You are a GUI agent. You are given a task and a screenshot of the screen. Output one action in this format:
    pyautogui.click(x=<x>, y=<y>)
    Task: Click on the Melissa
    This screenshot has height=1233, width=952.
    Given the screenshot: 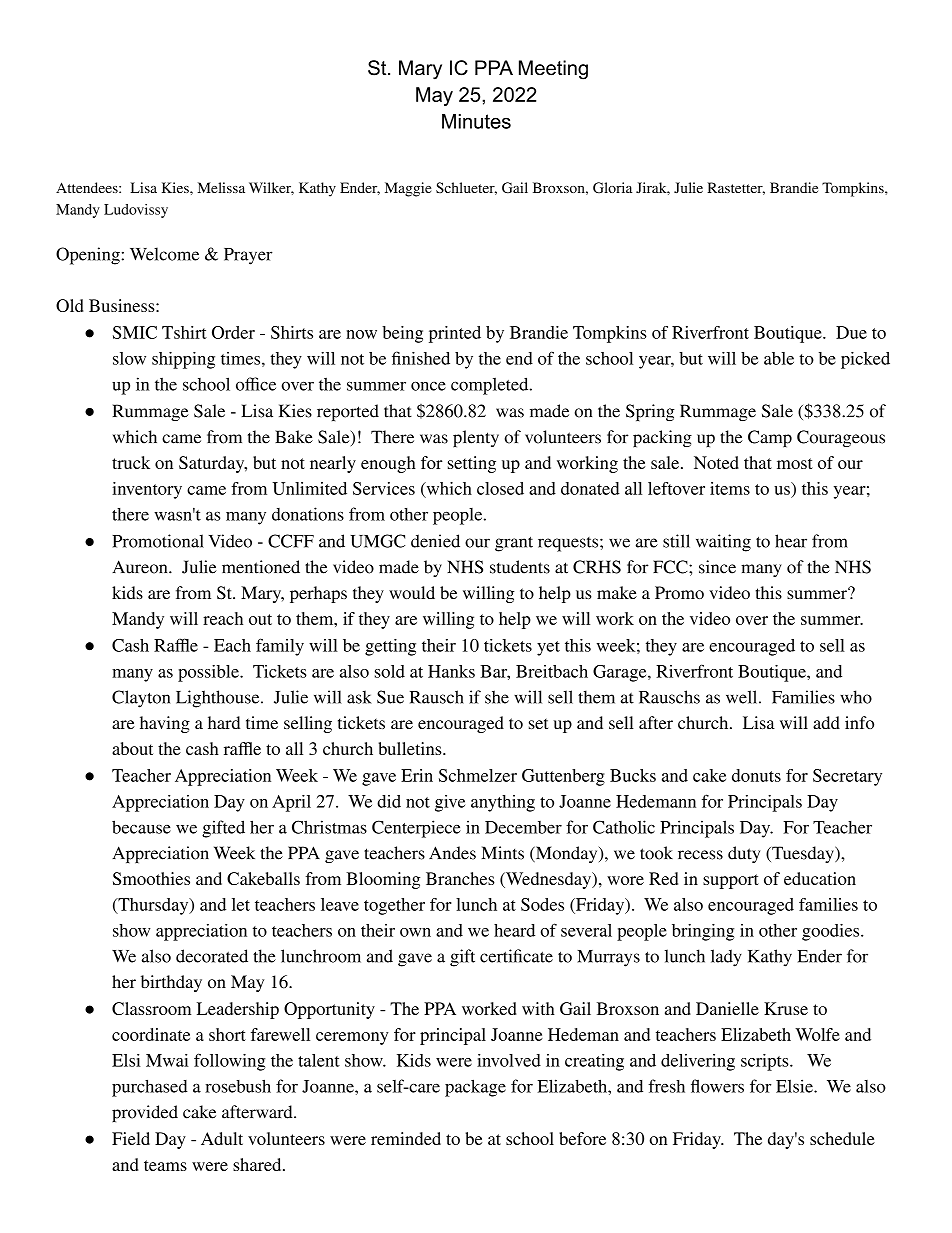 What is the action you would take?
    pyautogui.click(x=221, y=187)
